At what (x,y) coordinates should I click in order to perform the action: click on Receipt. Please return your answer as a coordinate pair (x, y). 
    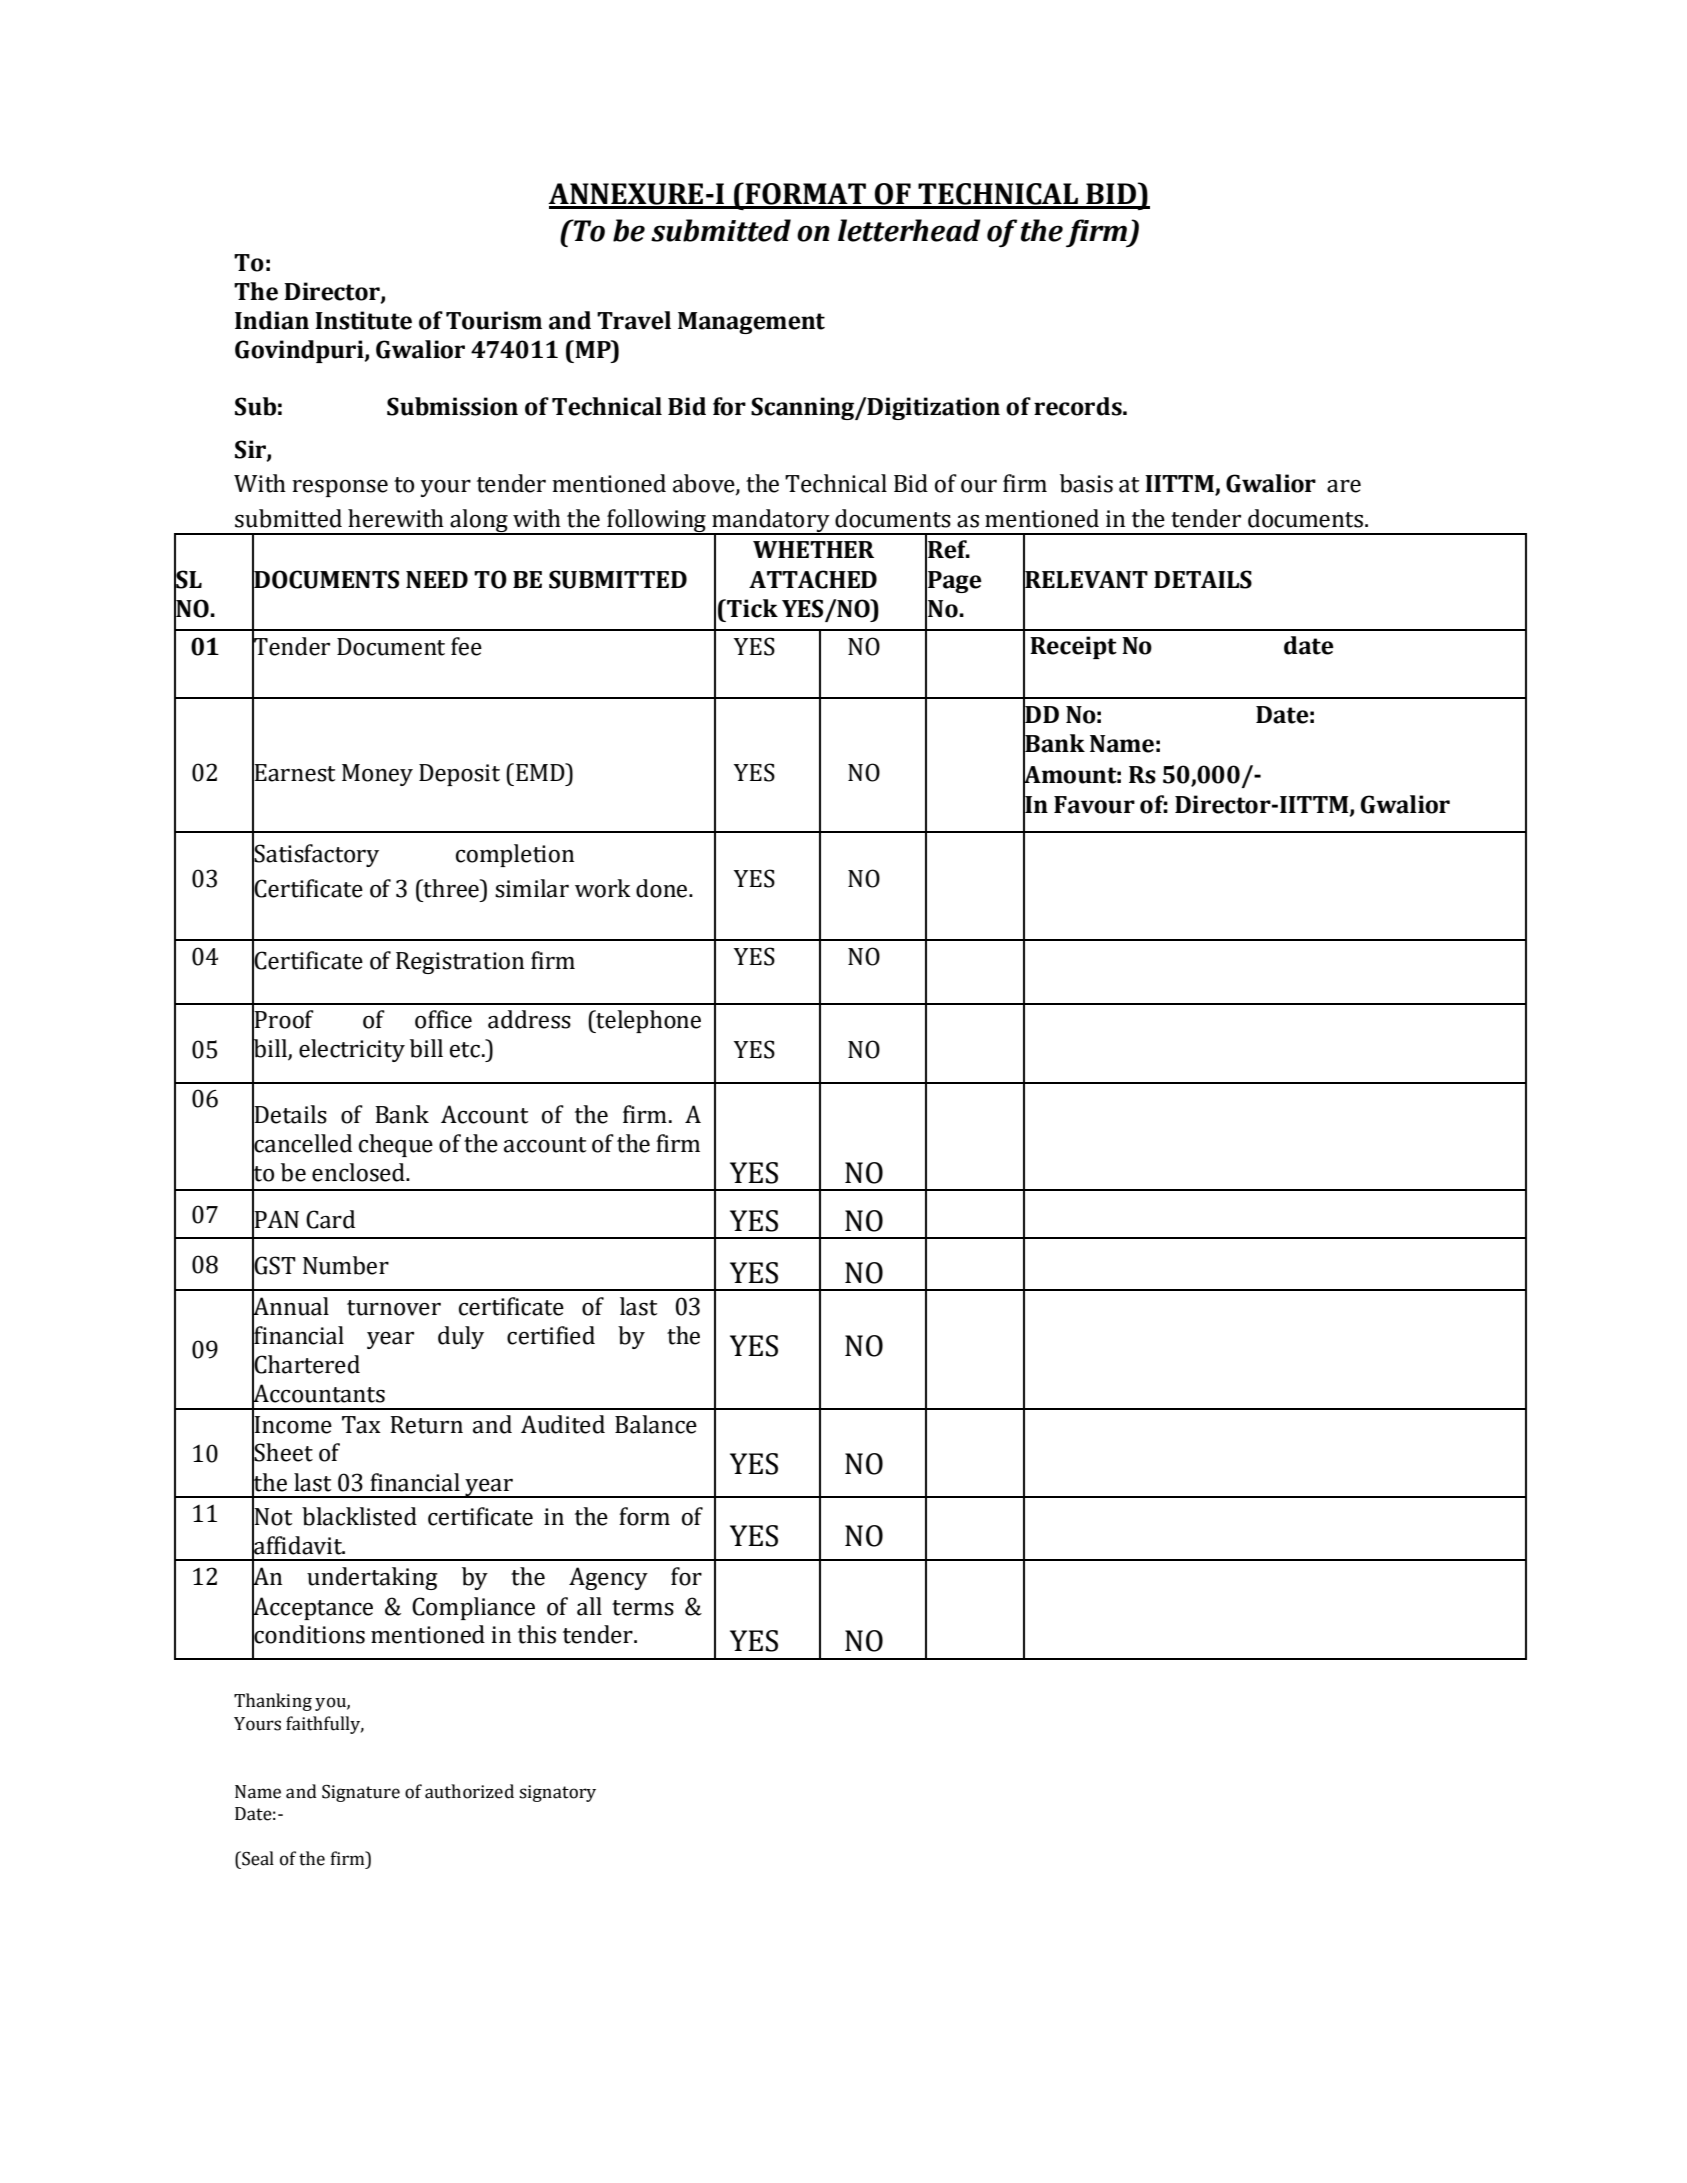
    Looking at the image, I should click on (1073, 647).
